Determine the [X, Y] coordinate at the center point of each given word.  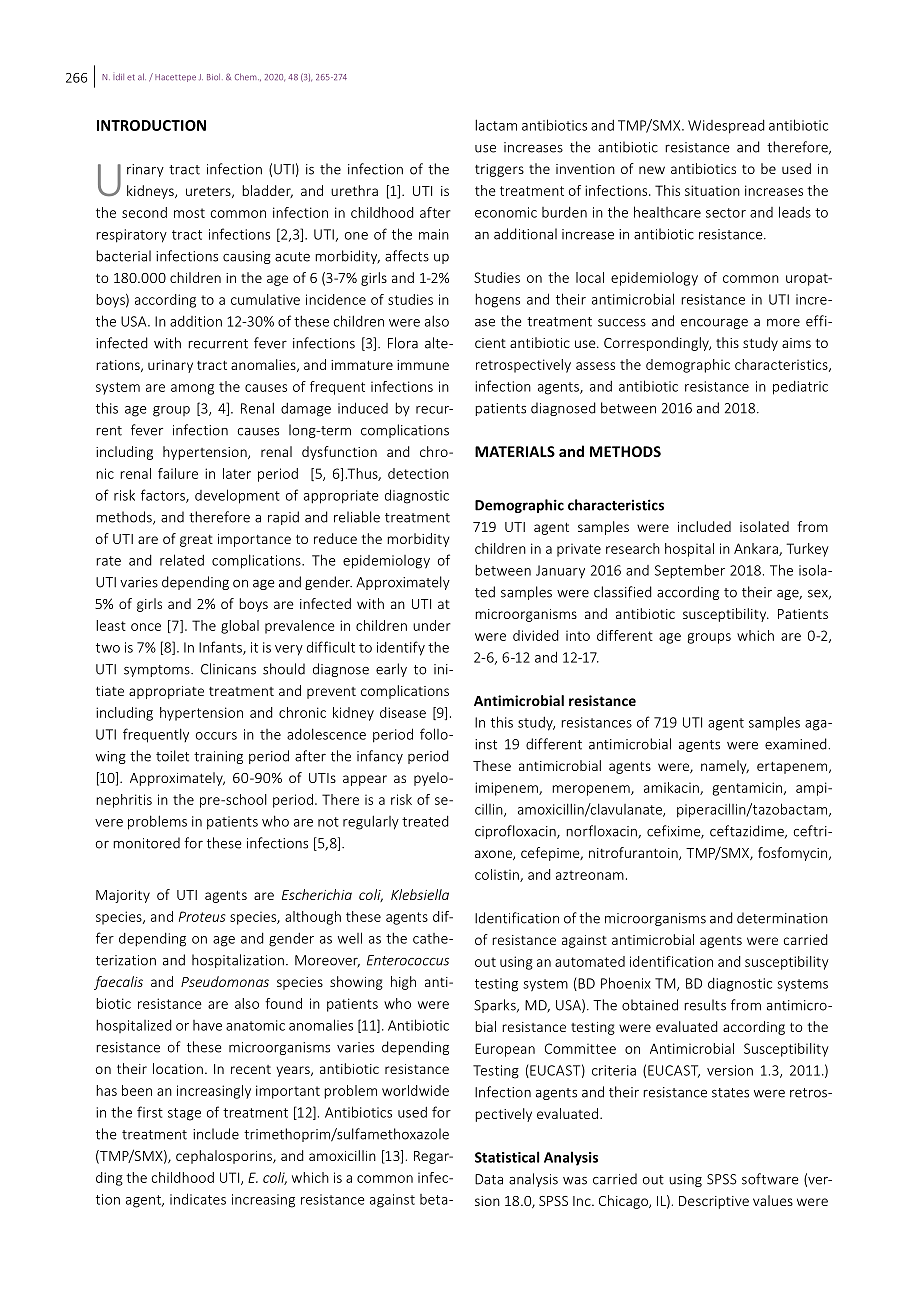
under [432, 625]
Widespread [726, 127]
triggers [499, 170]
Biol [215, 77]
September [690, 571]
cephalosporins [225, 1157]
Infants [221, 648]
